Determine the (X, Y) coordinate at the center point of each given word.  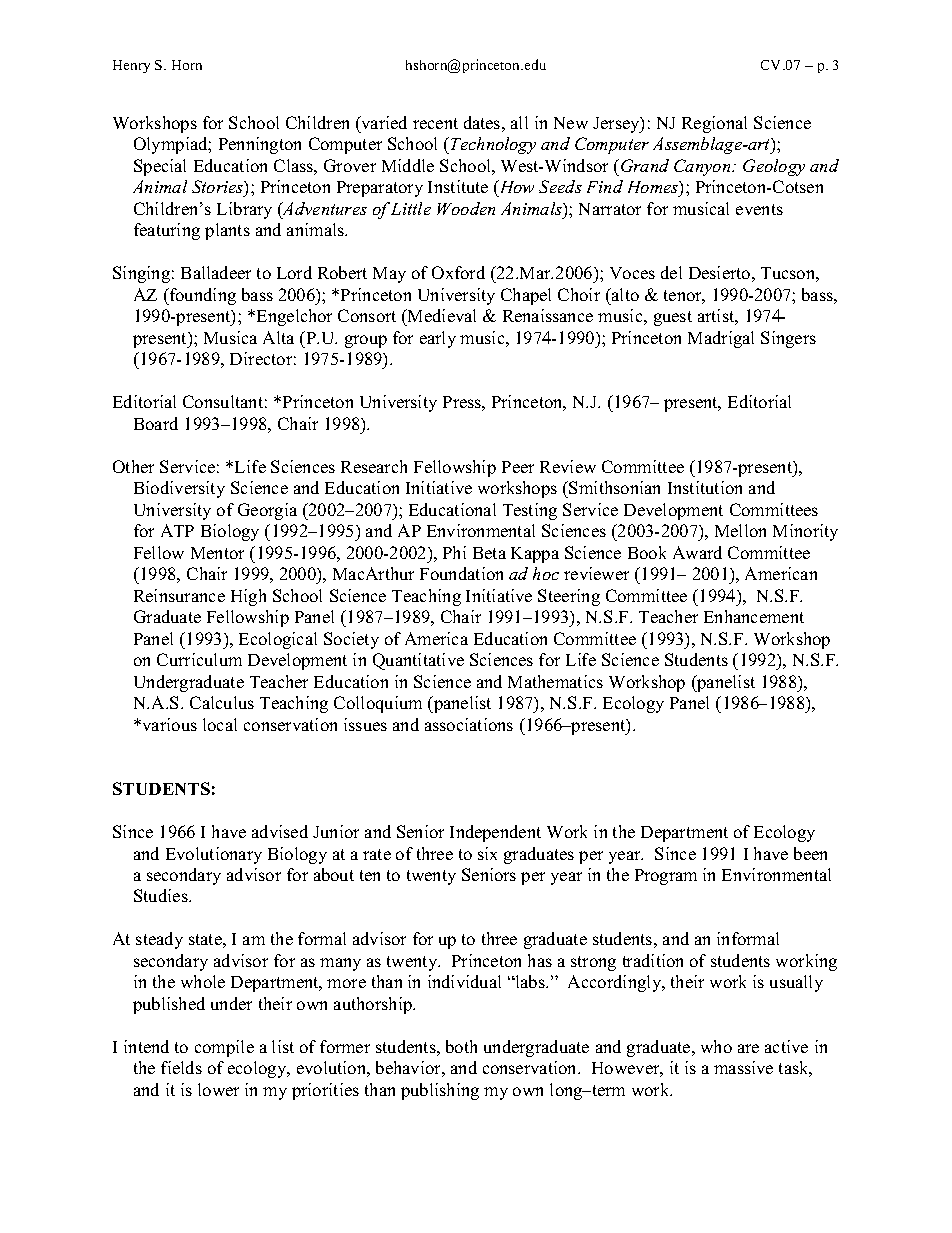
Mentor (217, 553)
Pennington (260, 145)
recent (435, 123)
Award (697, 552)
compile (224, 1048)
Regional (714, 124)
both (461, 1046)
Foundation (461, 573)
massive (743, 1067)
